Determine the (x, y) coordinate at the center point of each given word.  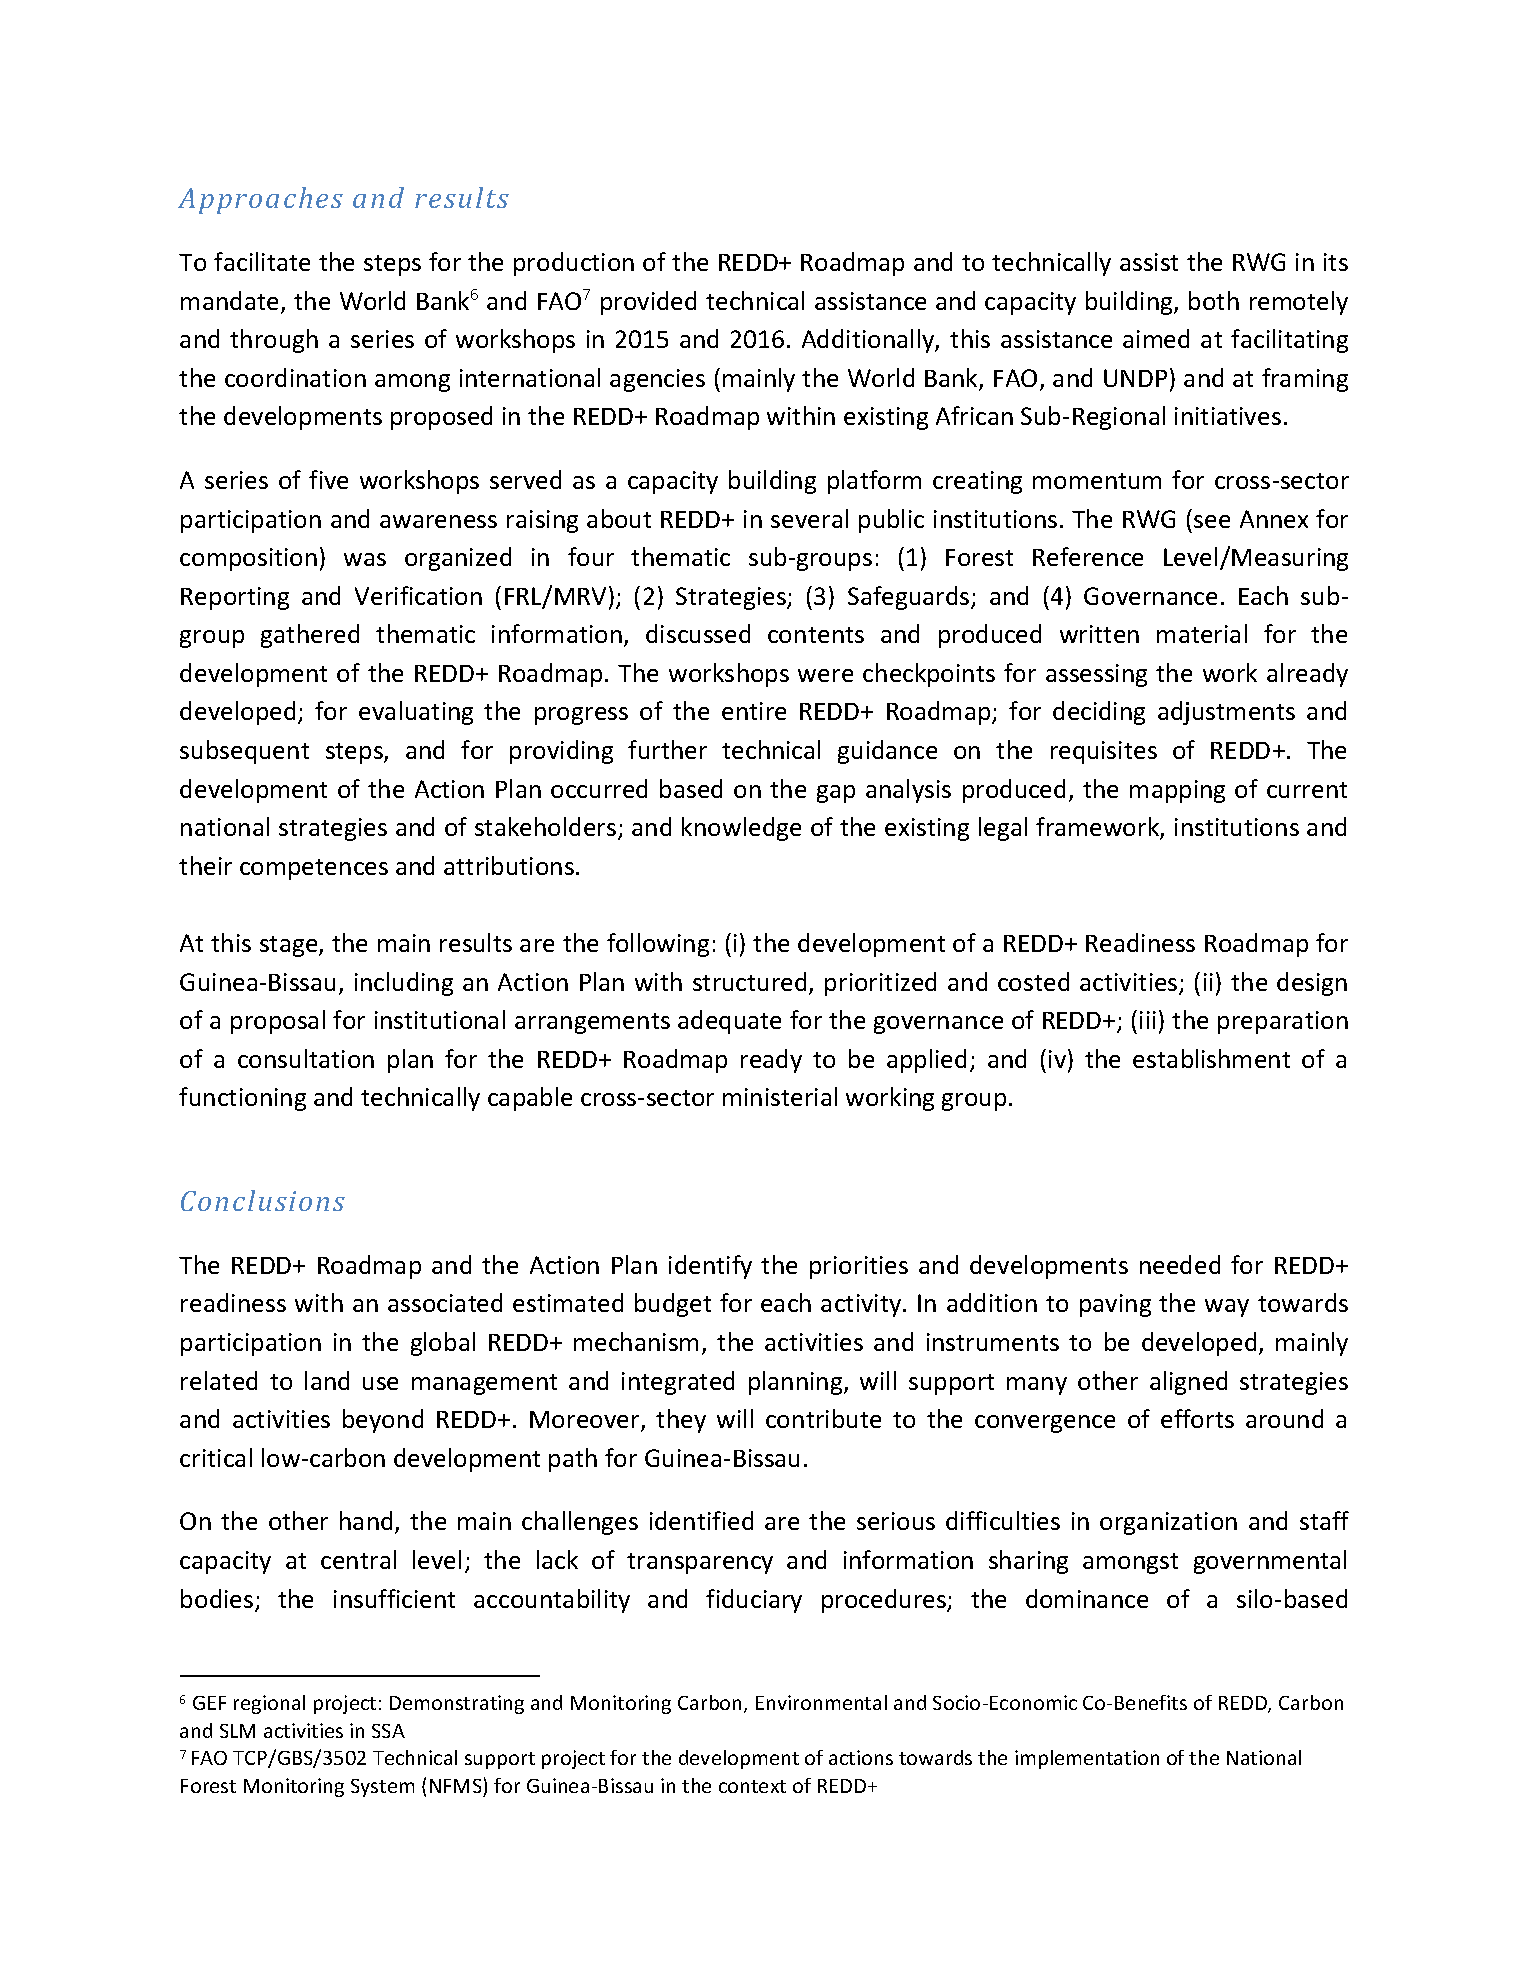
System (382, 1788)
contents (816, 635)
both (1214, 300)
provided (648, 303)
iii (1148, 1020)
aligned (1188, 1383)
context (752, 1786)
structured (749, 981)
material (1202, 633)
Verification (418, 595)
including (404, 984)
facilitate (262, 261)
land (327, 1380)
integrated (678, 1383)
